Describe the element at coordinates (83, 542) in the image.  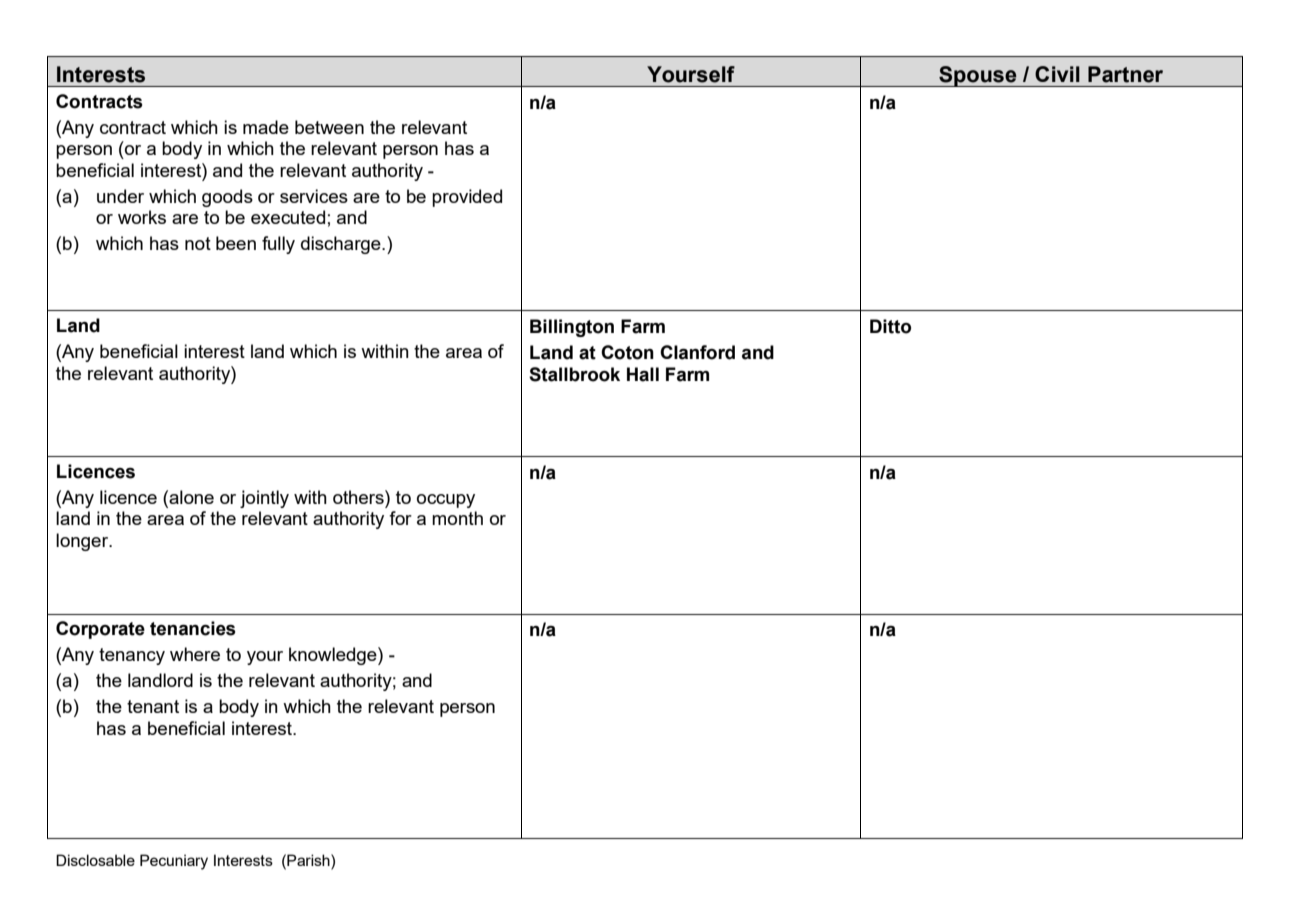
I see `longer` at that location.
